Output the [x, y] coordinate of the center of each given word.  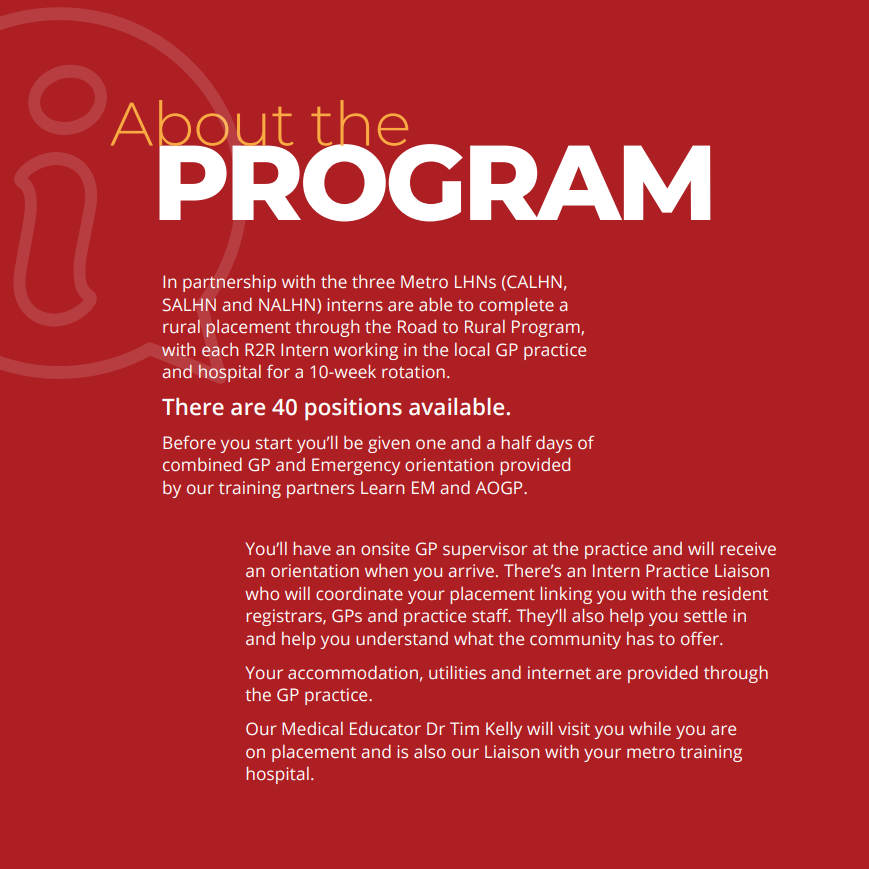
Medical [312, 728]
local [472, 349]
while [650, 728]
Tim [464, 728]
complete [516, 306]
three [373, 281]
